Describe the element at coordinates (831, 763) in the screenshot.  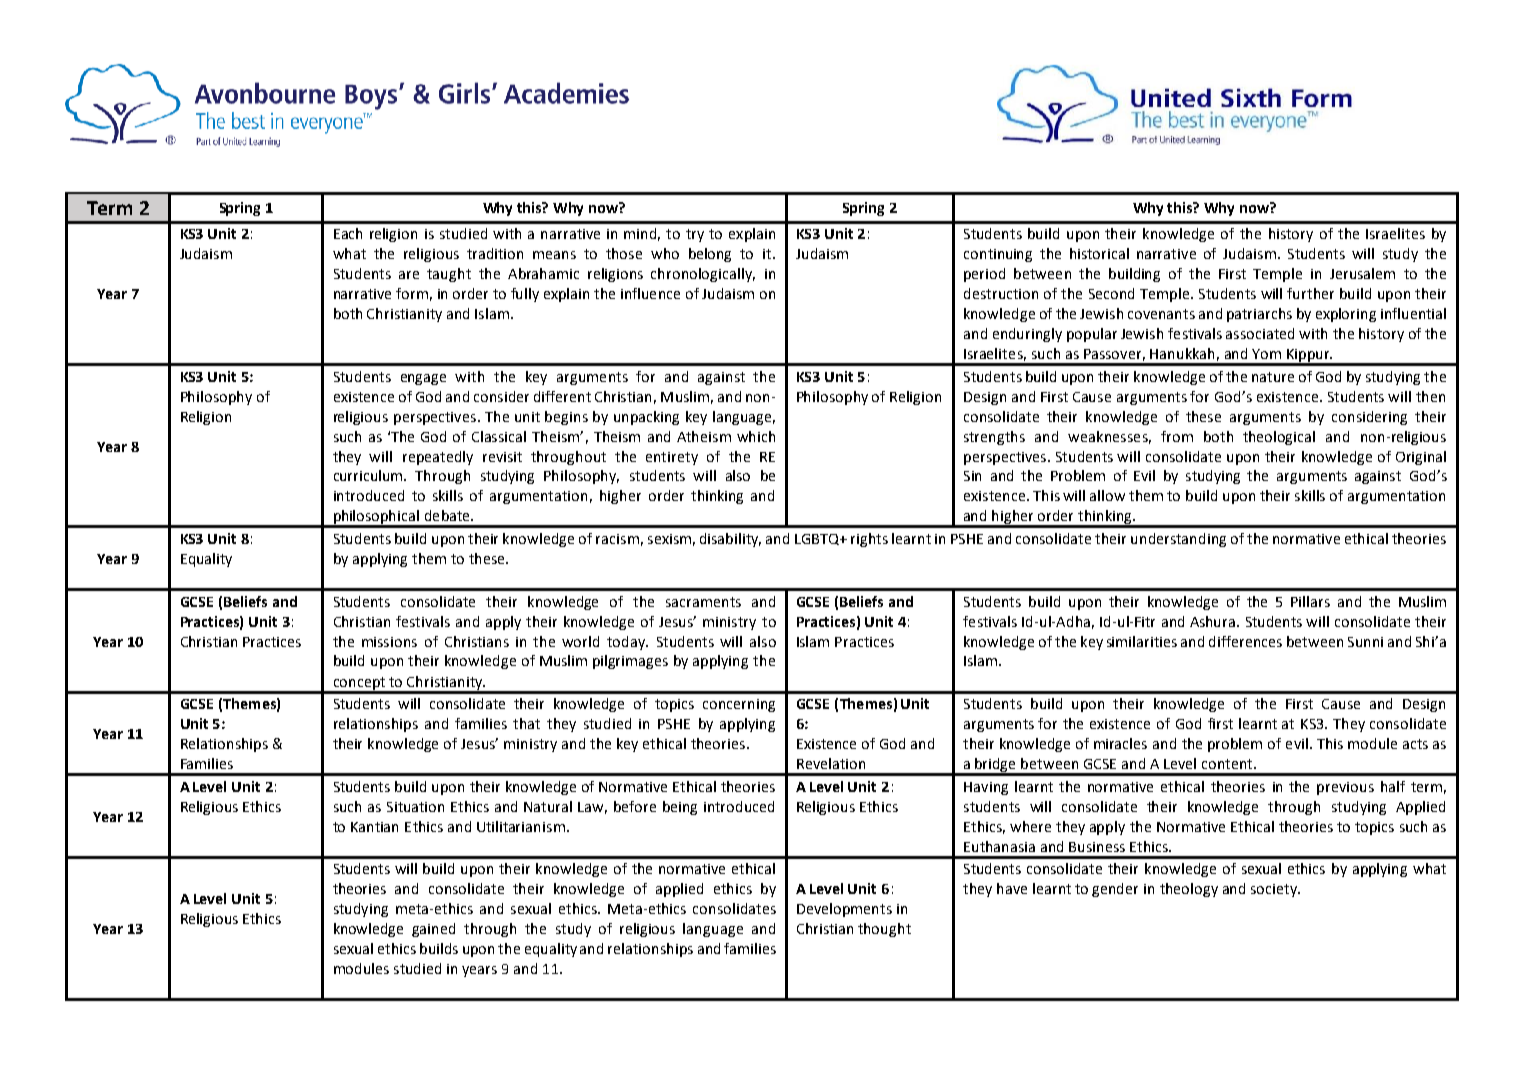
I see `Revelation` at that location.
